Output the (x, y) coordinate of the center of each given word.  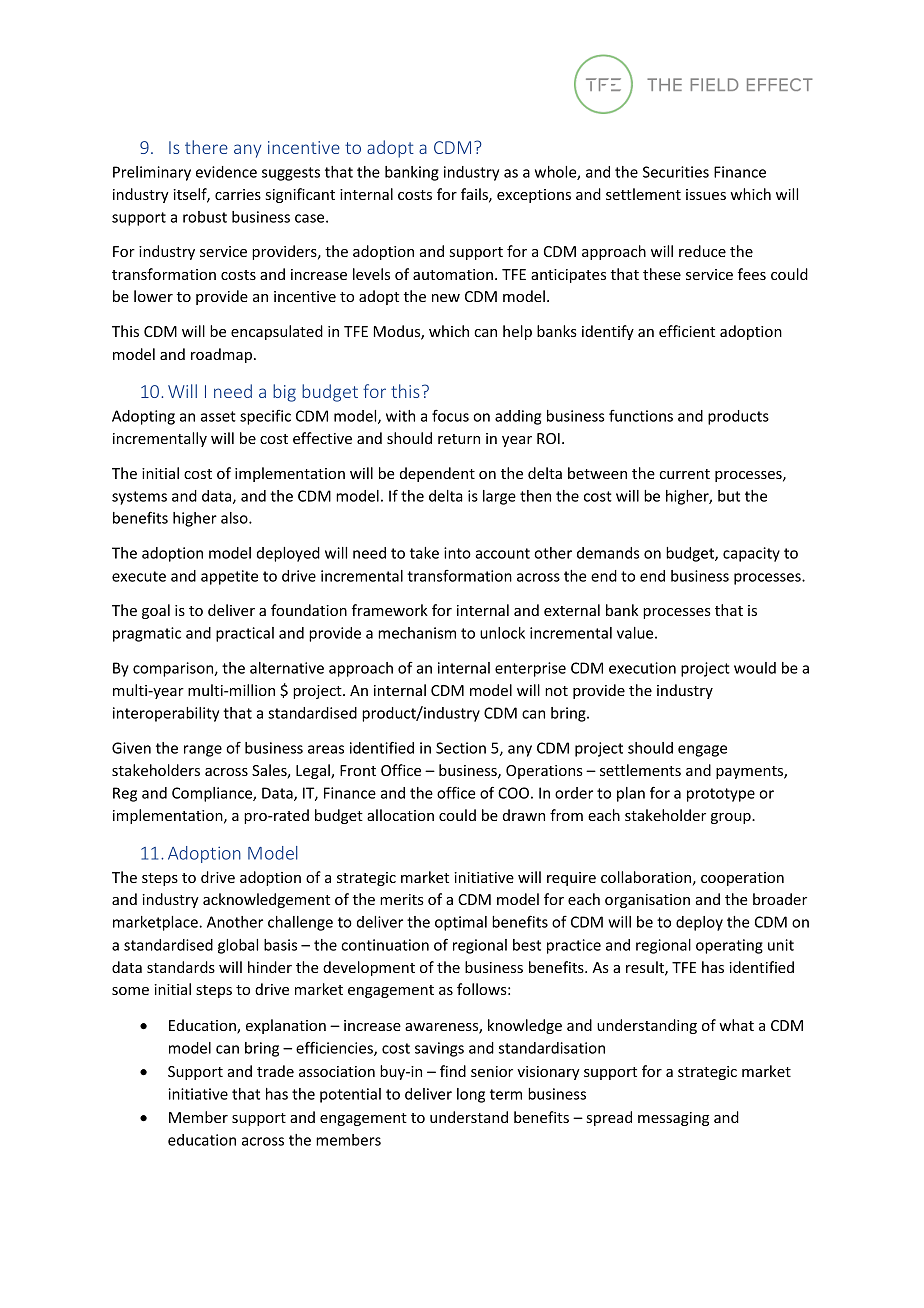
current (684, 474)
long (471, 1095)
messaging (673, 1119)
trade (275, 1071)
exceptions (534, 196)
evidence (226, 172)
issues (706, 194)
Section (461, 748)
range (203, 751)
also (235, 518)
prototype (721, 795)
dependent (437, 474)
